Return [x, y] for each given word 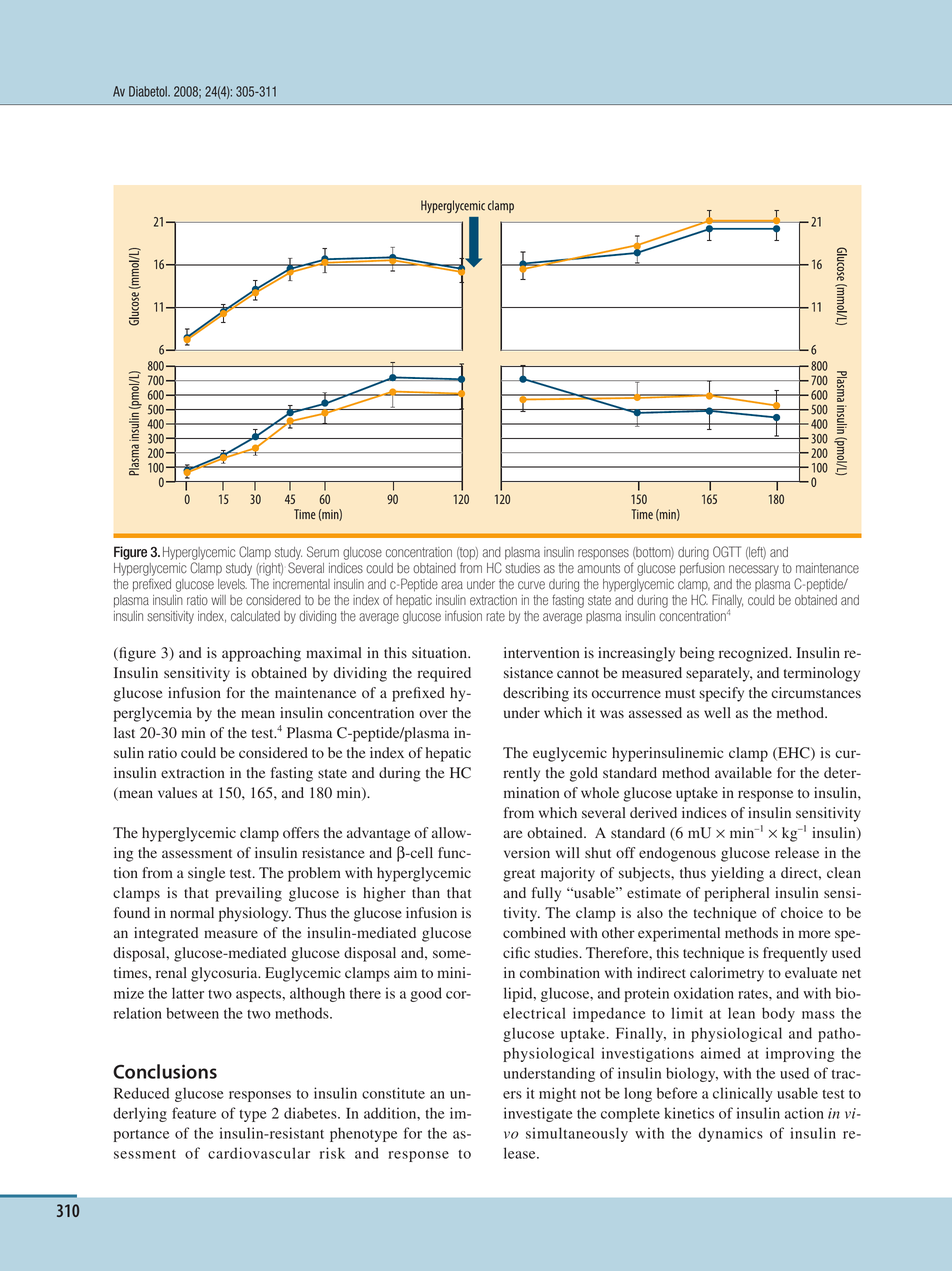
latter [188, 993]
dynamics [731, 1134]
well [717, 712]
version [527, 852]
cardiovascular [259, 1153]
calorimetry [727, 974]
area [452, 585]
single [206, 874]
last [124, 732]
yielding [737, 874]
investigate [538, 1114]
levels [232, 584]
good [426, 994]
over [433, 714]
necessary [754, 570]
